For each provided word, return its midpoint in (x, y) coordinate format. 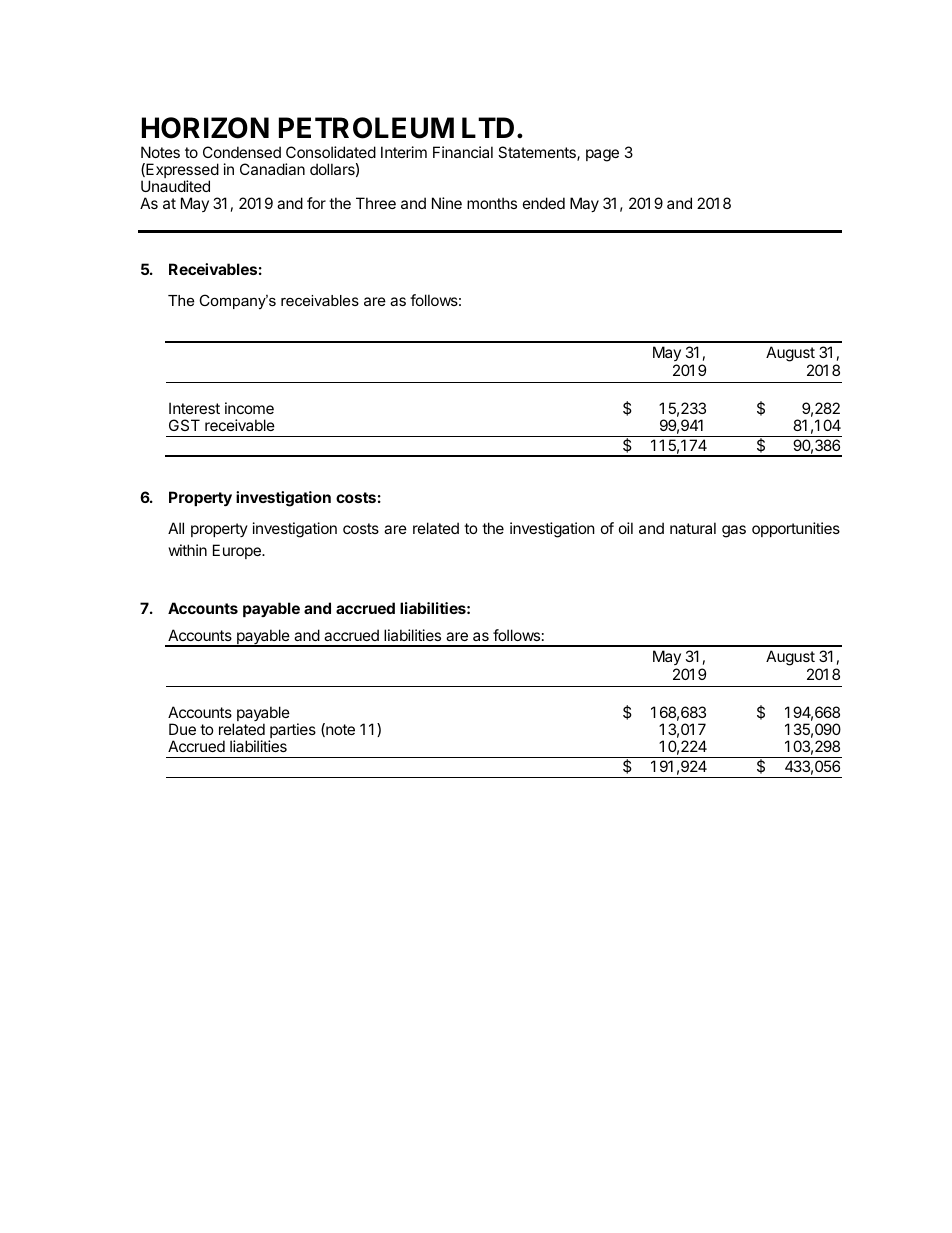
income (249, 408)
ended (544, 203)
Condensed (242, 152)
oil (626, 528)
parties (292, 732)
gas (734, 531)
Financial (463, 152)
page (602, 155)
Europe (238, 551)
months (492, 203)
